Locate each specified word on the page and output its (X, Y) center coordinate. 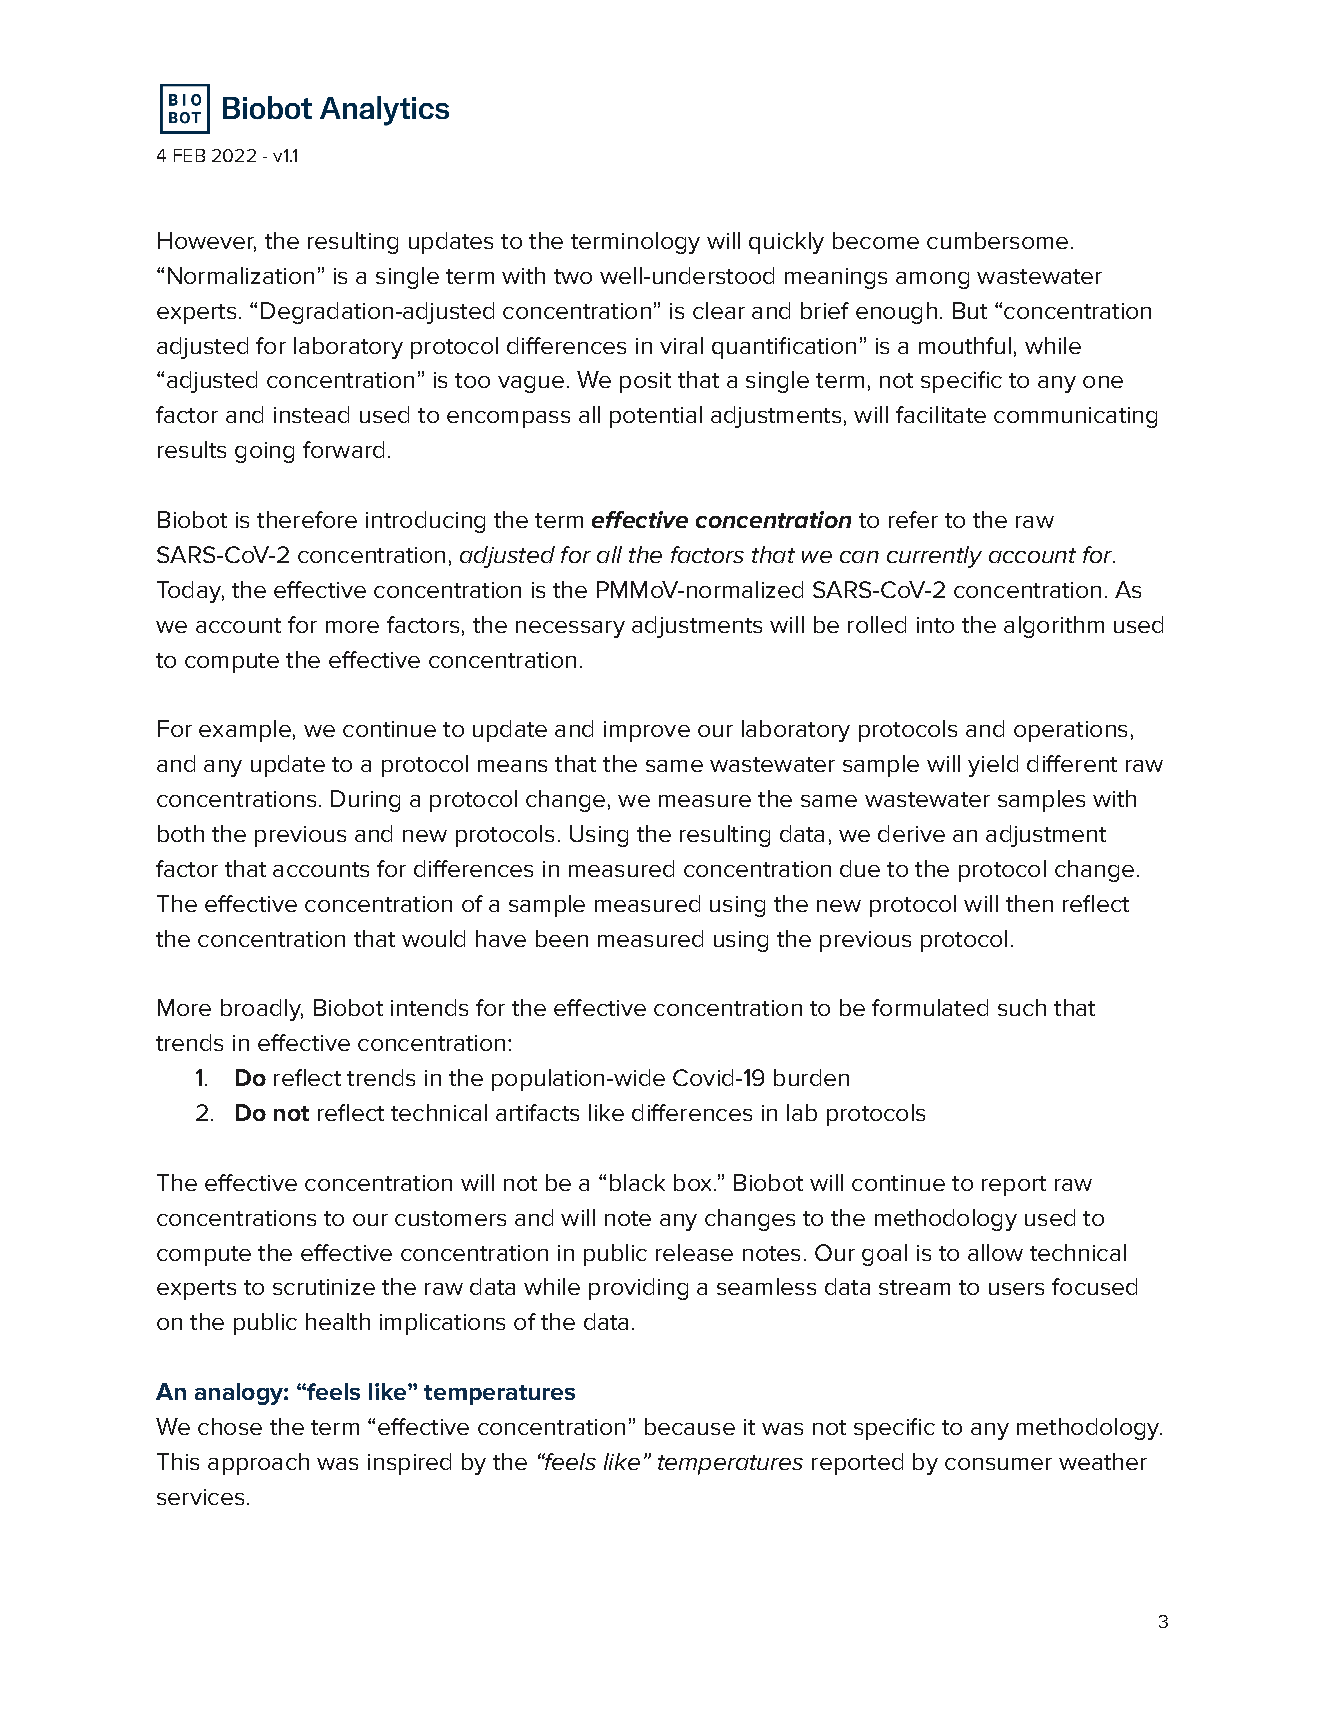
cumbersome (997, 240)
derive (911, 833)
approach (258, 1464)
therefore (307, 519)
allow (995, 1252)
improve (647, 731)
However (207, 242)
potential (656, 417)
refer (913, 519)
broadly (262, 1010)
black (637, 1182)
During (365, 801)
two (573, 276)
